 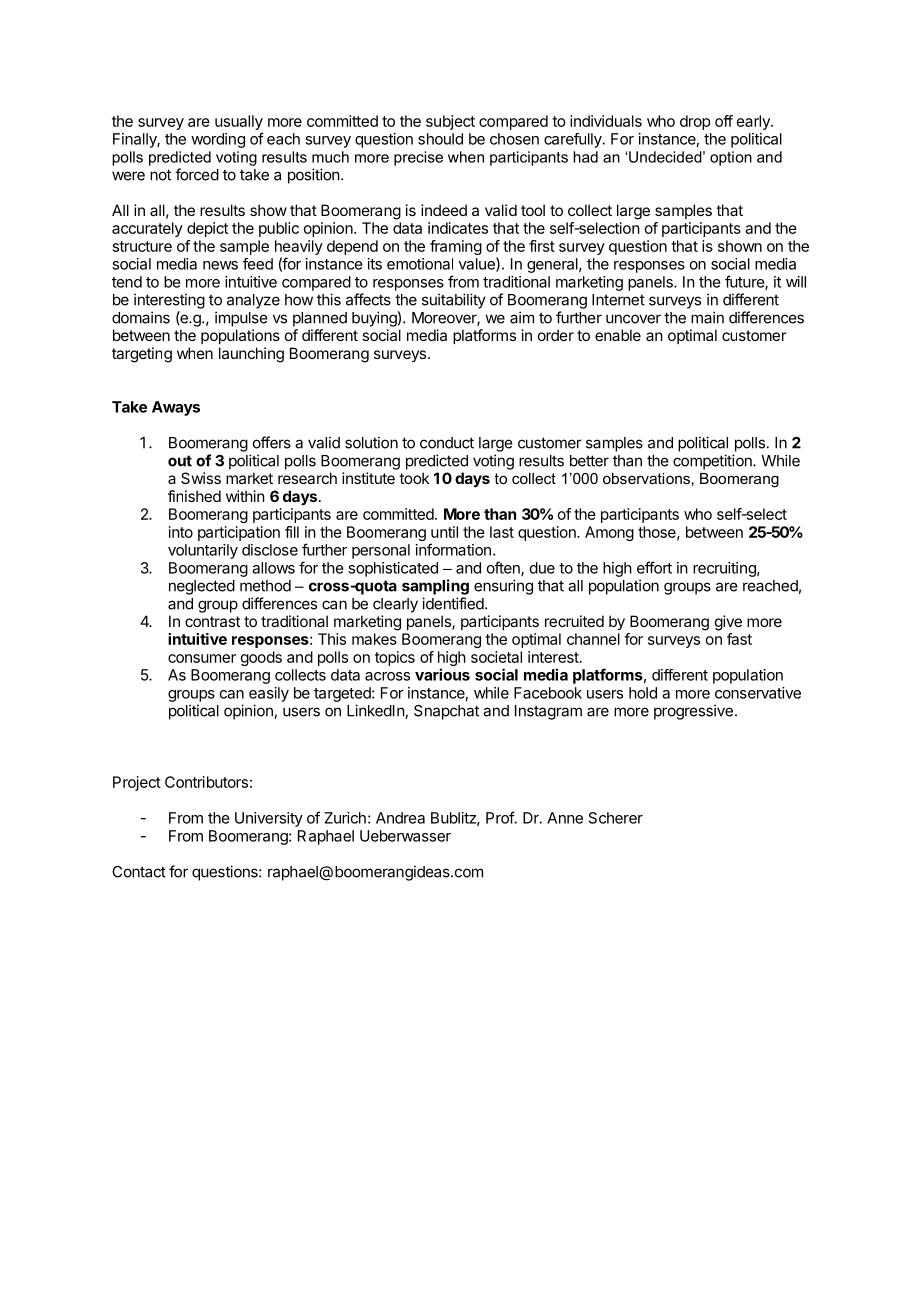 I want to click on competition, so click(x=713, y=462).
